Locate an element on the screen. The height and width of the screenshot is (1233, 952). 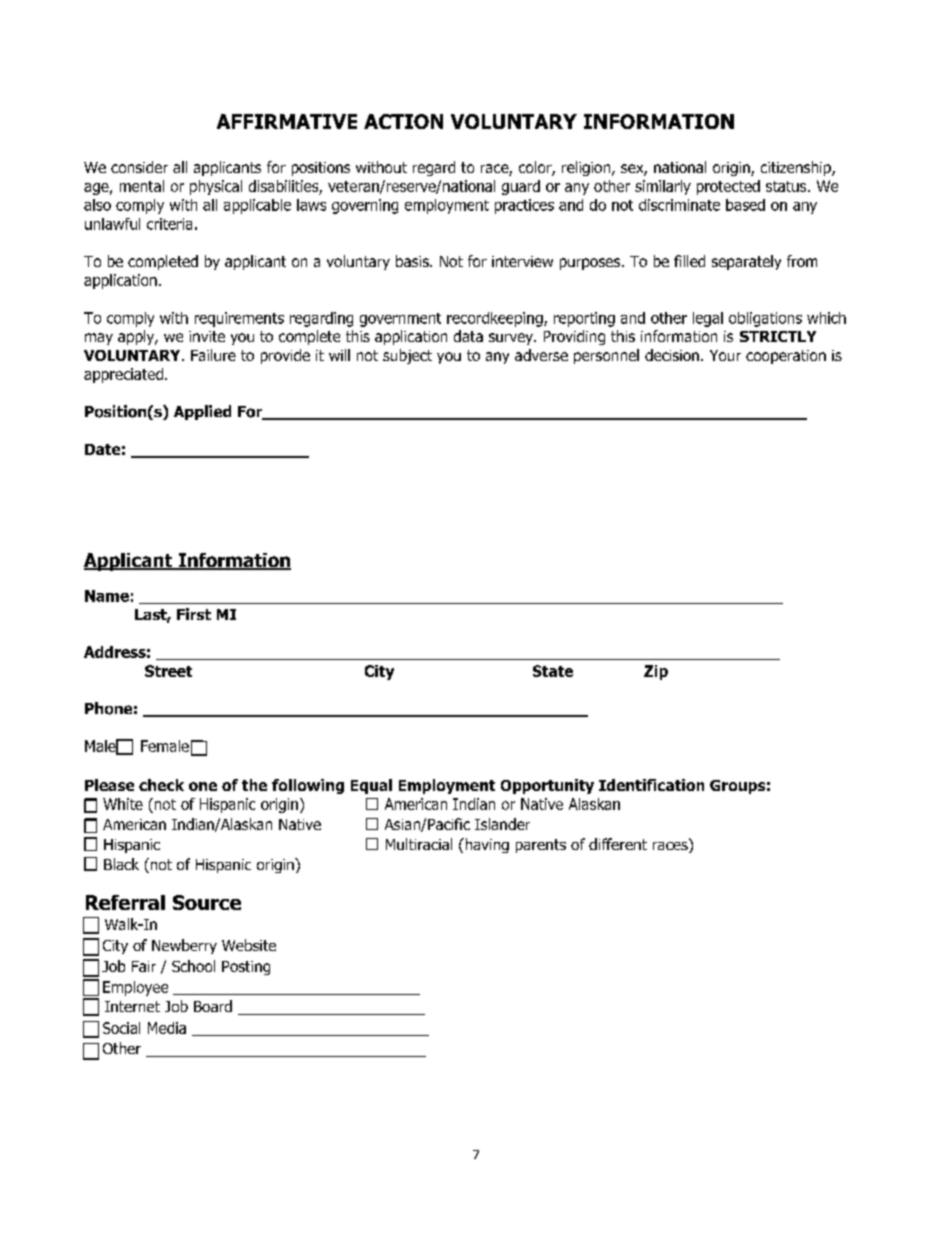
Posting is located at coordinates (246, 968).
